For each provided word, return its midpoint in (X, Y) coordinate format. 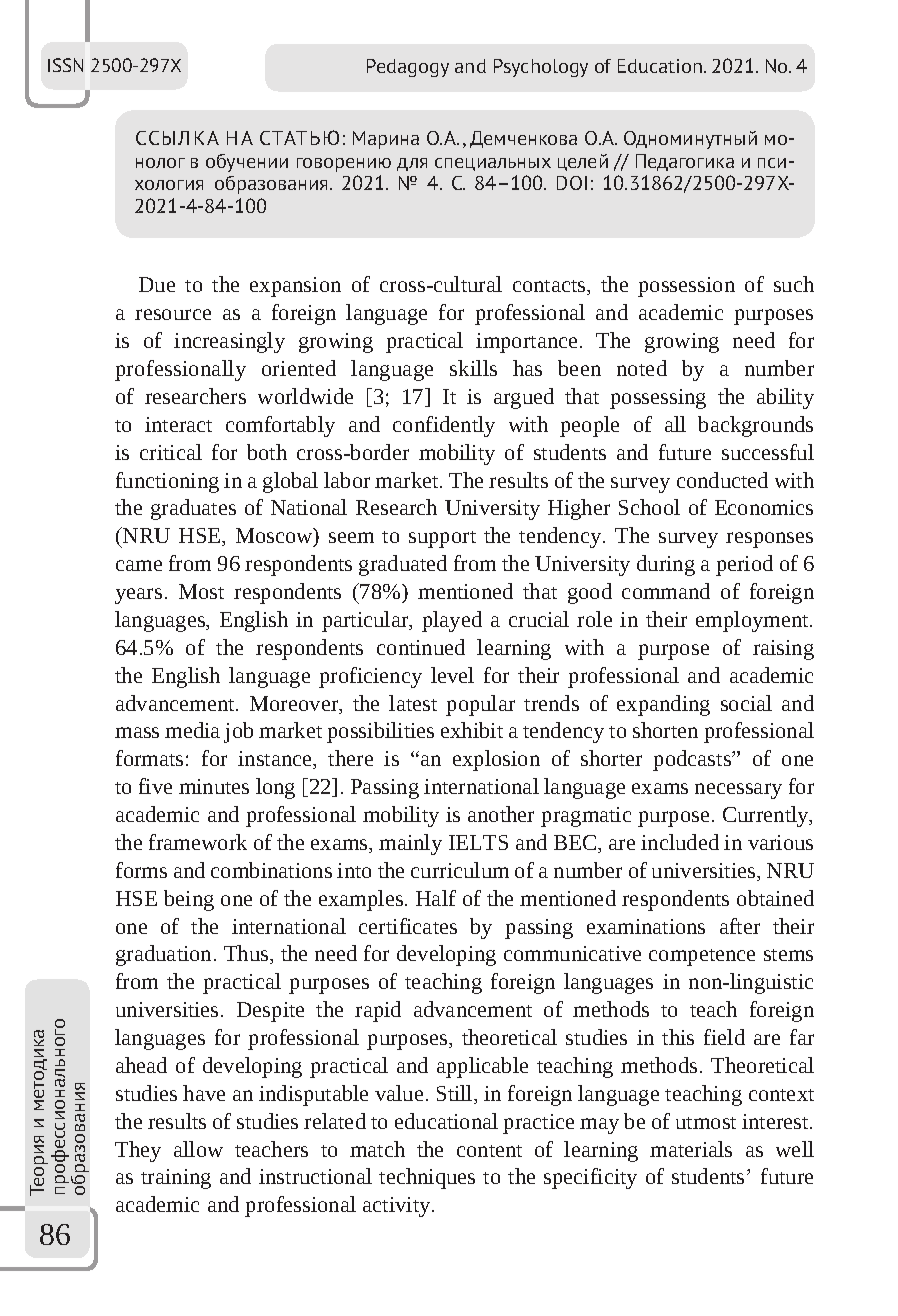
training (176, 1179)
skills (473, 368)
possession (686, 287)
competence (702, 957)
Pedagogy (408, 68)
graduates (193, 509)
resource (173, 314)
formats (149, 758)
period (744, 565)
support (442, 539)
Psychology (541, 68)
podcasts (693, 760)
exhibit (472, 730)
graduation (163, 955)
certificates (408, 926)
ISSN (65, 65)
